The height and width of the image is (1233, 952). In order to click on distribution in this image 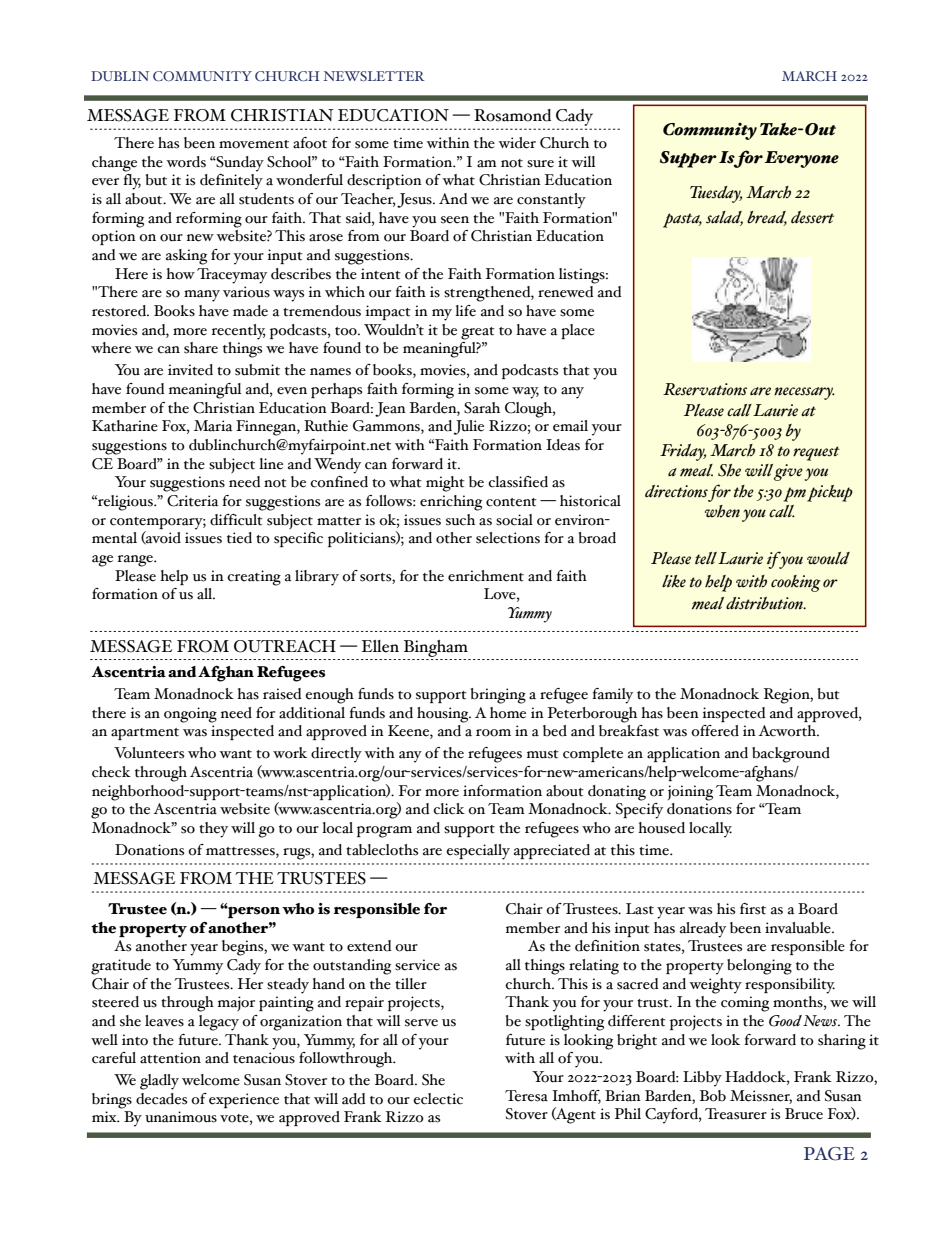, I will do `click(765, 603)`.
